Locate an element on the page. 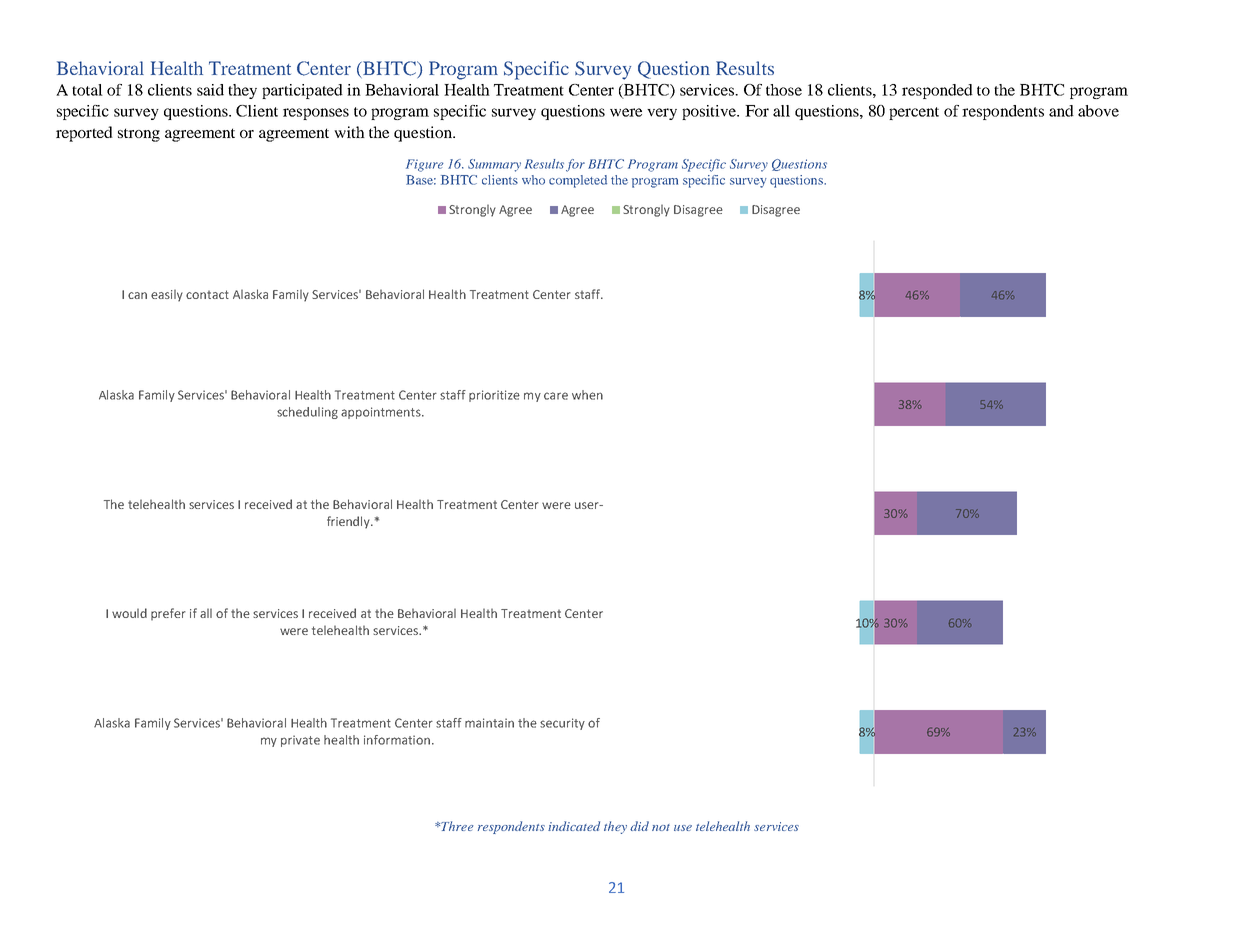  contact is located at coordinates (207, 294).
